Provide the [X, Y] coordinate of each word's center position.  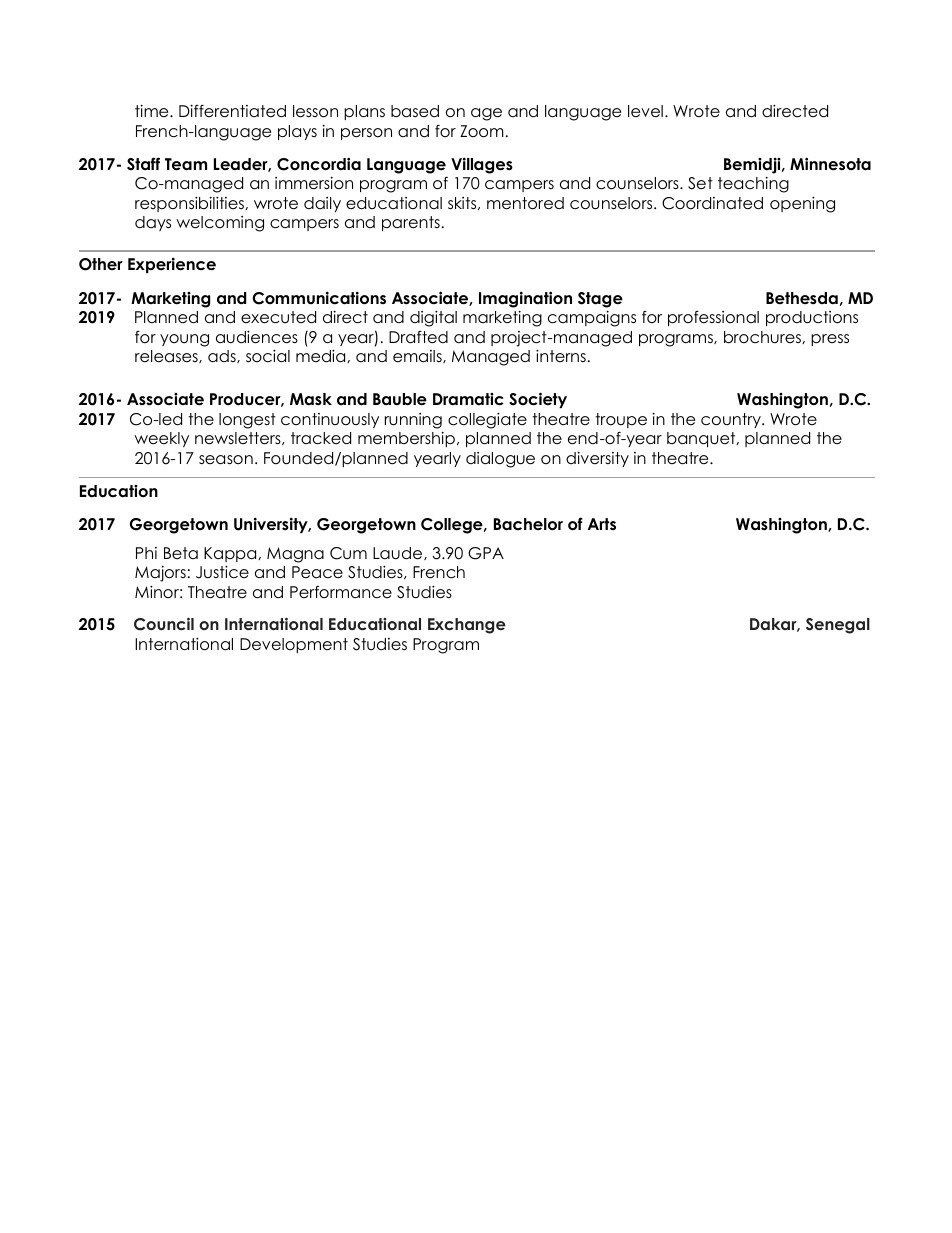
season [226, 460]
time [153, 111]
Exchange [467, 626]
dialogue [500, 460]
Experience [172, 265]
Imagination [525, 299]
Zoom [482, 131]
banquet [702, 439]
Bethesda [802, 298]
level [645, 111]
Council [164, 624]
